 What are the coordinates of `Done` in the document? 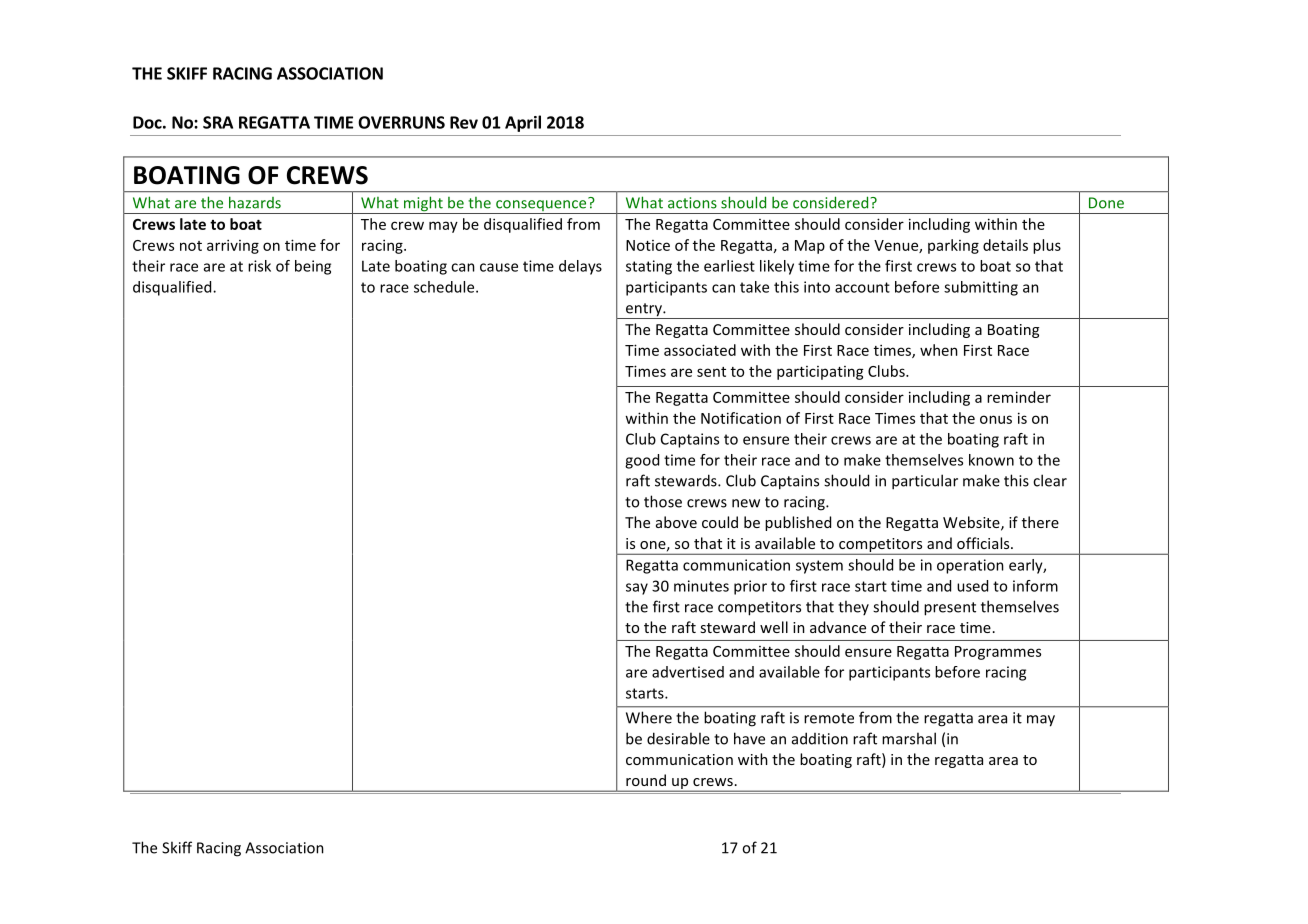 It's located at (1106, 203).
